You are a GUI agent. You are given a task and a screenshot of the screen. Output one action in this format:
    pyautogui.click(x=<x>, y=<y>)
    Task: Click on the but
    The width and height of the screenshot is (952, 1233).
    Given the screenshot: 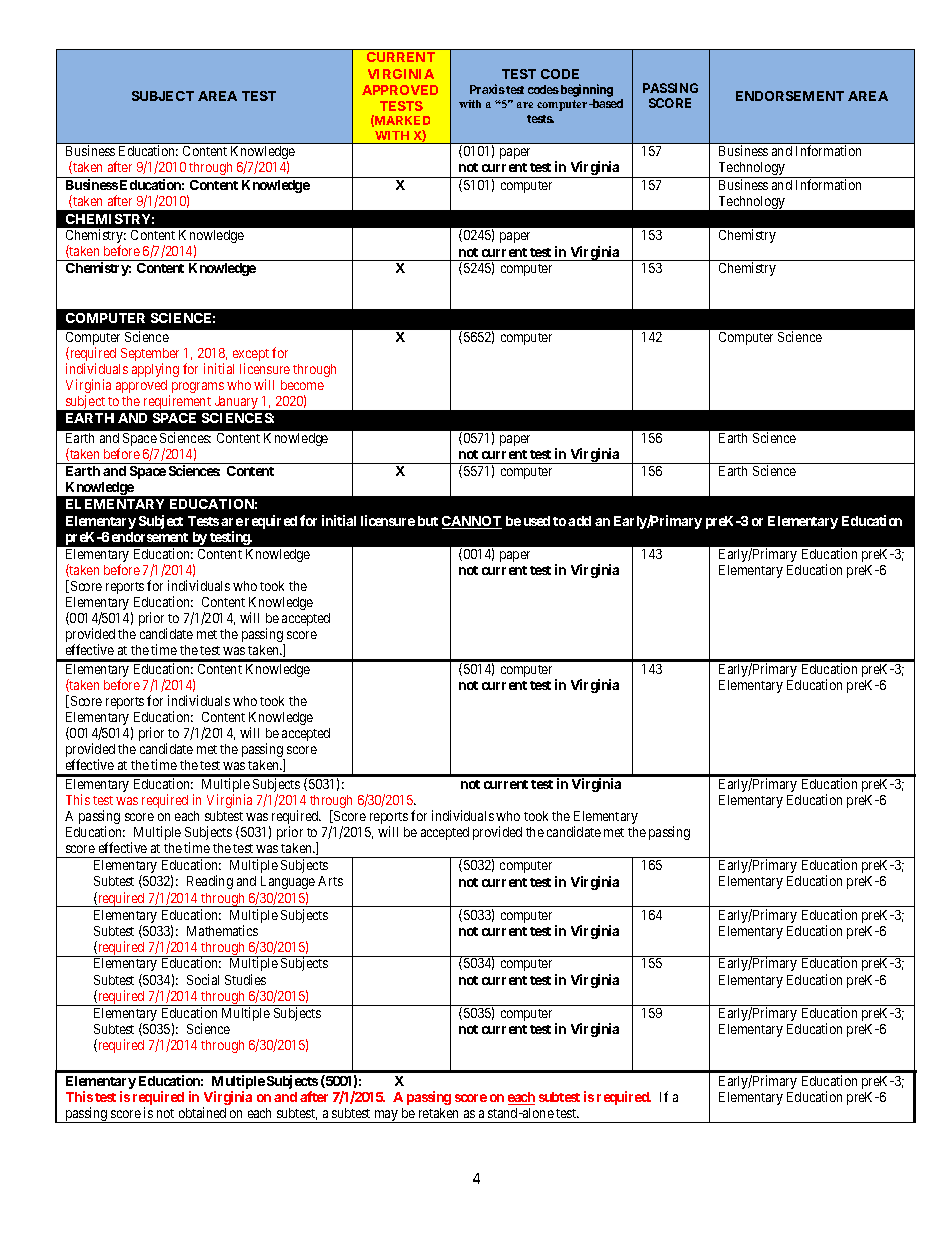 What is the action you would take?
    pyautogui.click(x=428, y=521)
